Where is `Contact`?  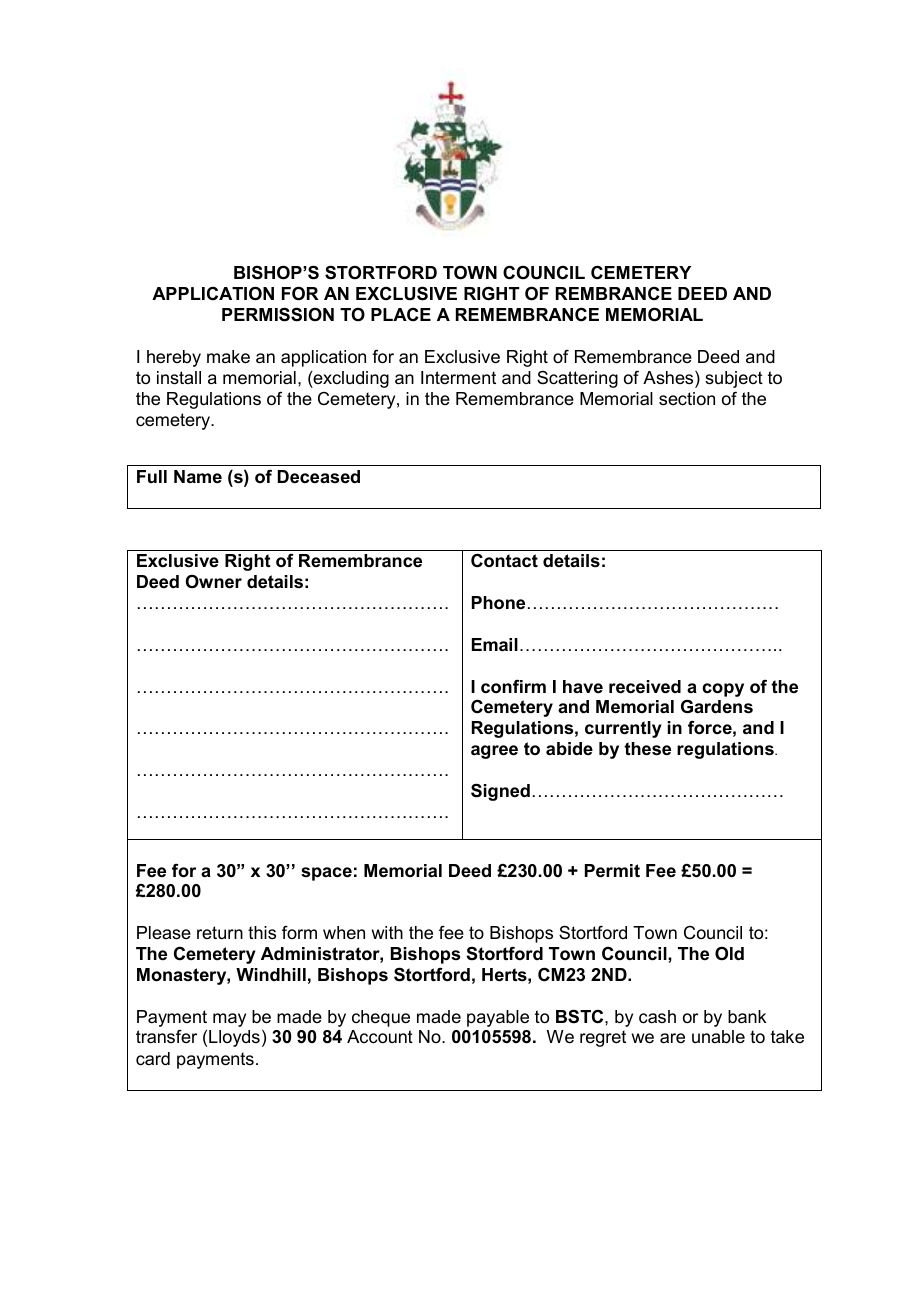
Contact is located at coordinates (504, 560).
